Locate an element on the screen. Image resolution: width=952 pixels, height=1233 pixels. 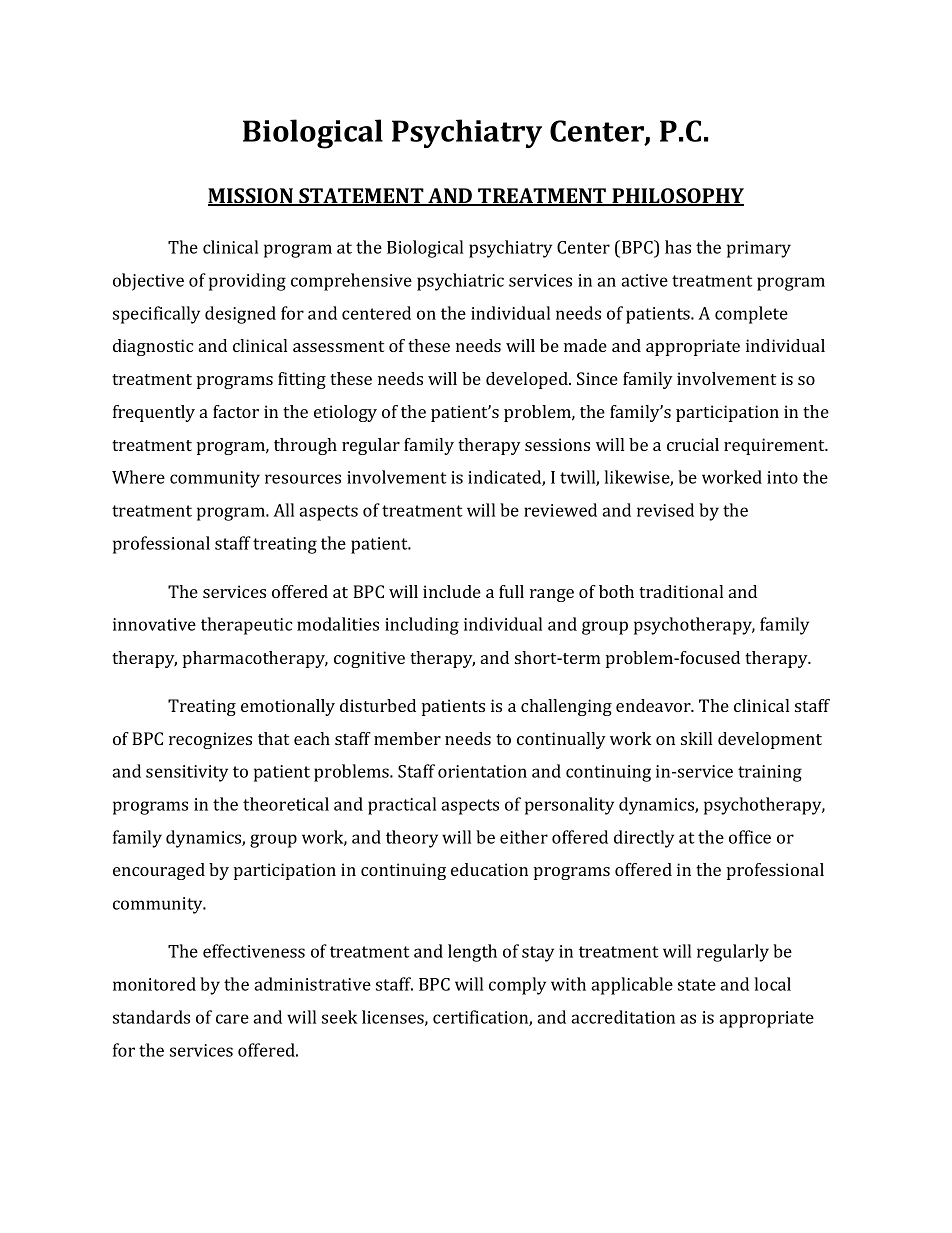
MISSION is located at coordinates (252, 197).
